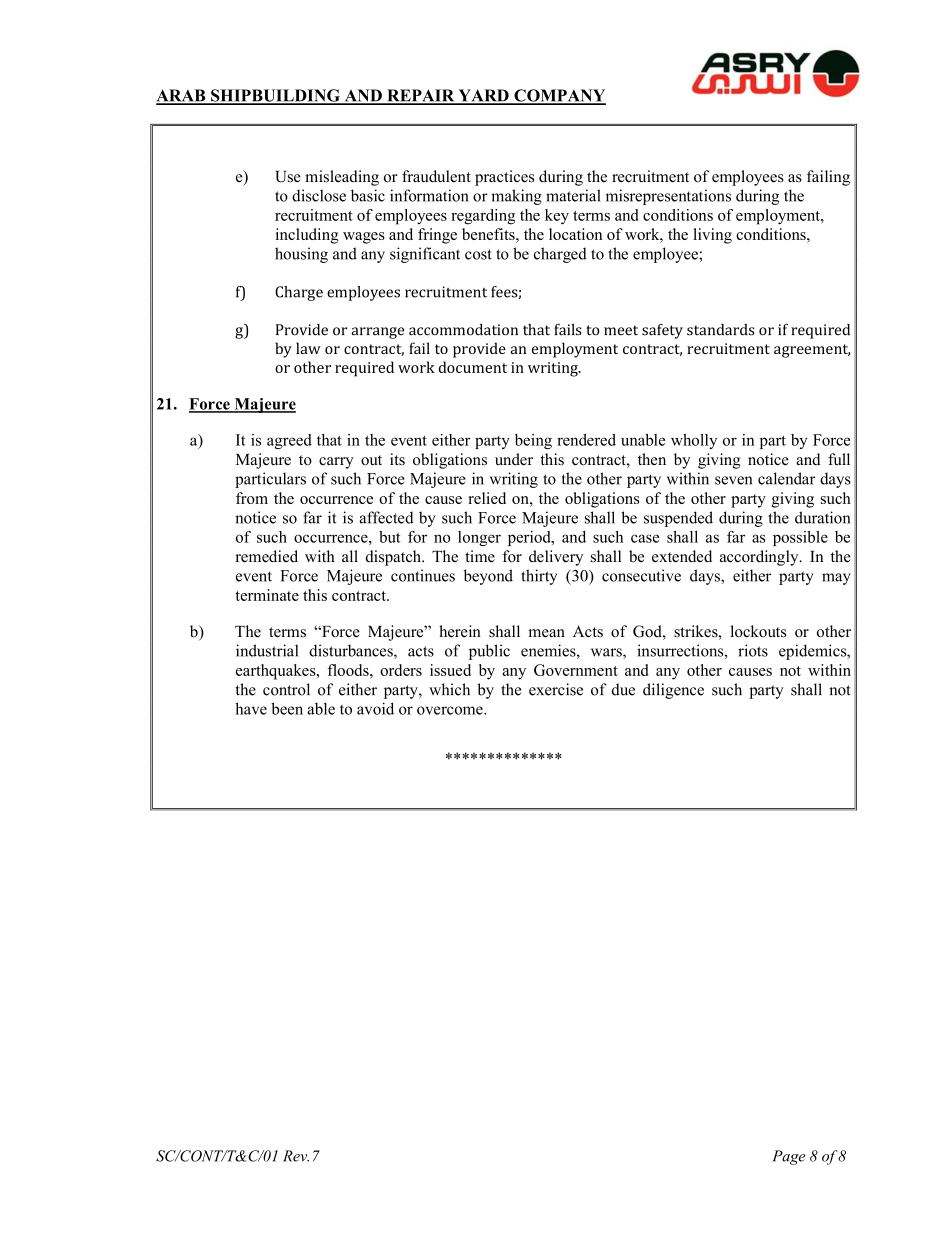  Describe the element at coordinates (473, 367) in the document. I see `document` at that location.
